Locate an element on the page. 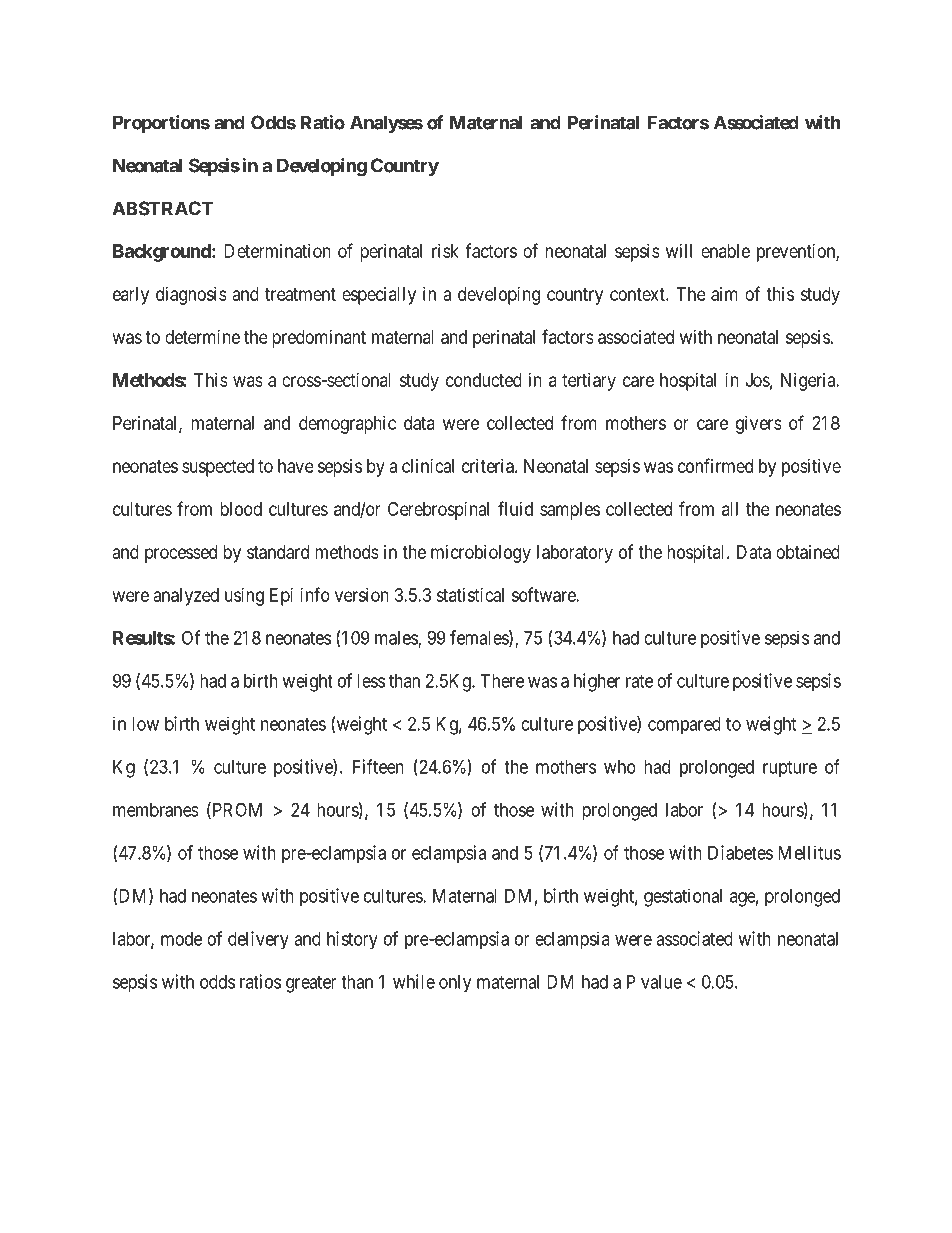  only is located at coordinates (455, 984).
